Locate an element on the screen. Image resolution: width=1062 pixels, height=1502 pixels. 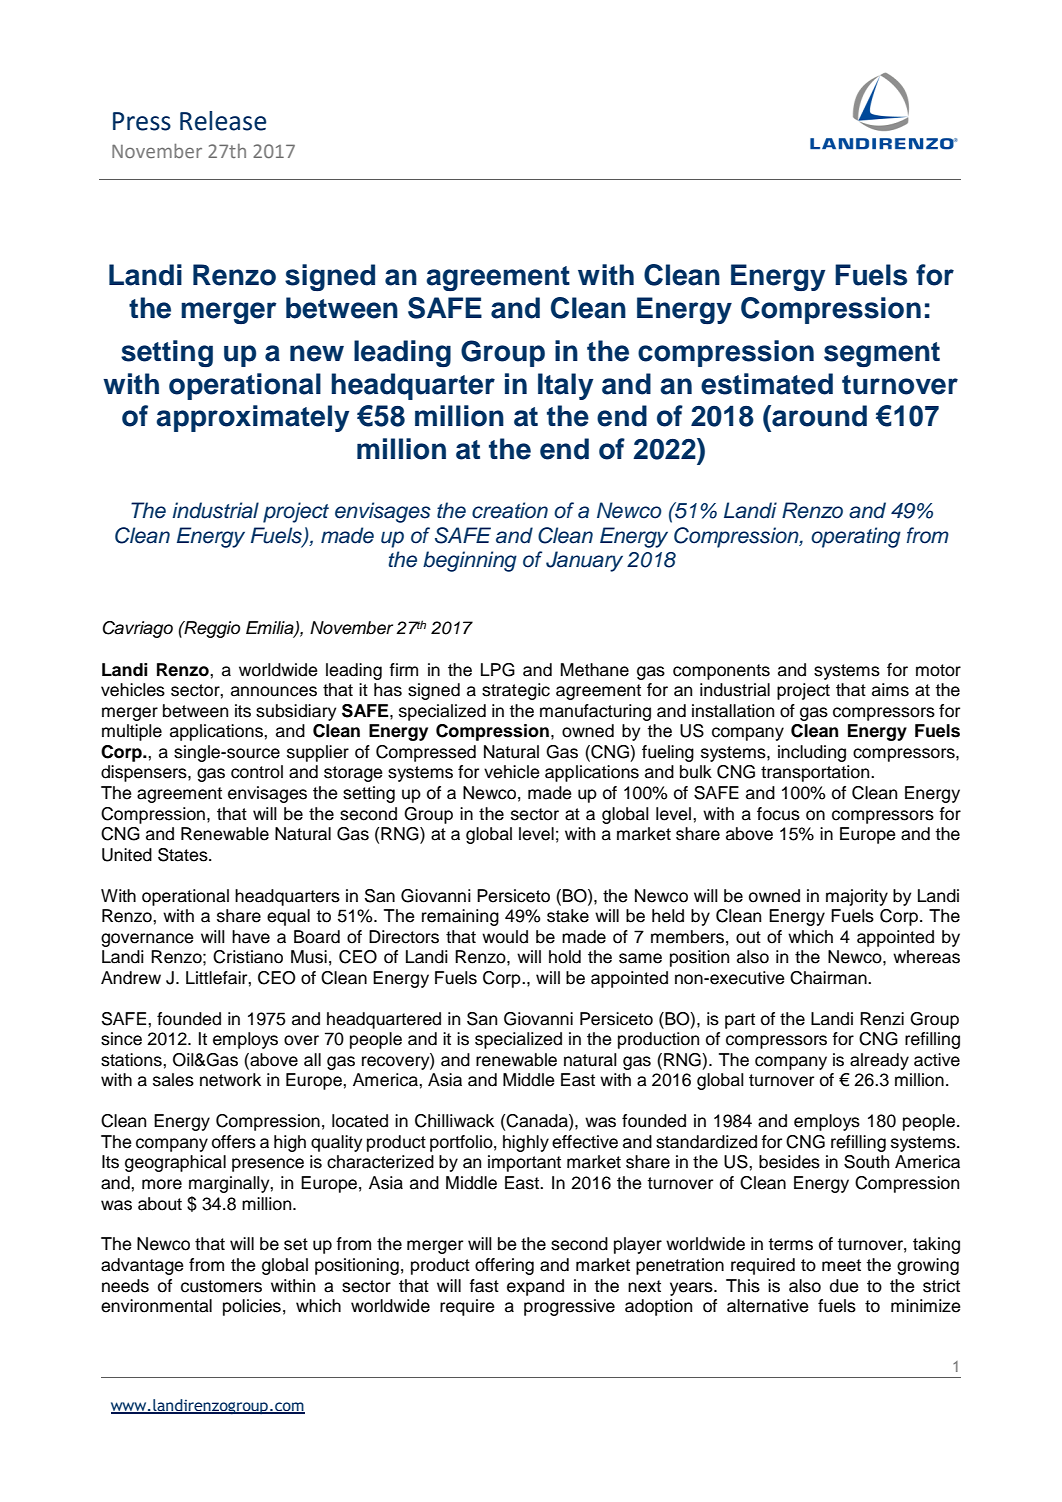
strategic is located at coordinates (516, 691).
